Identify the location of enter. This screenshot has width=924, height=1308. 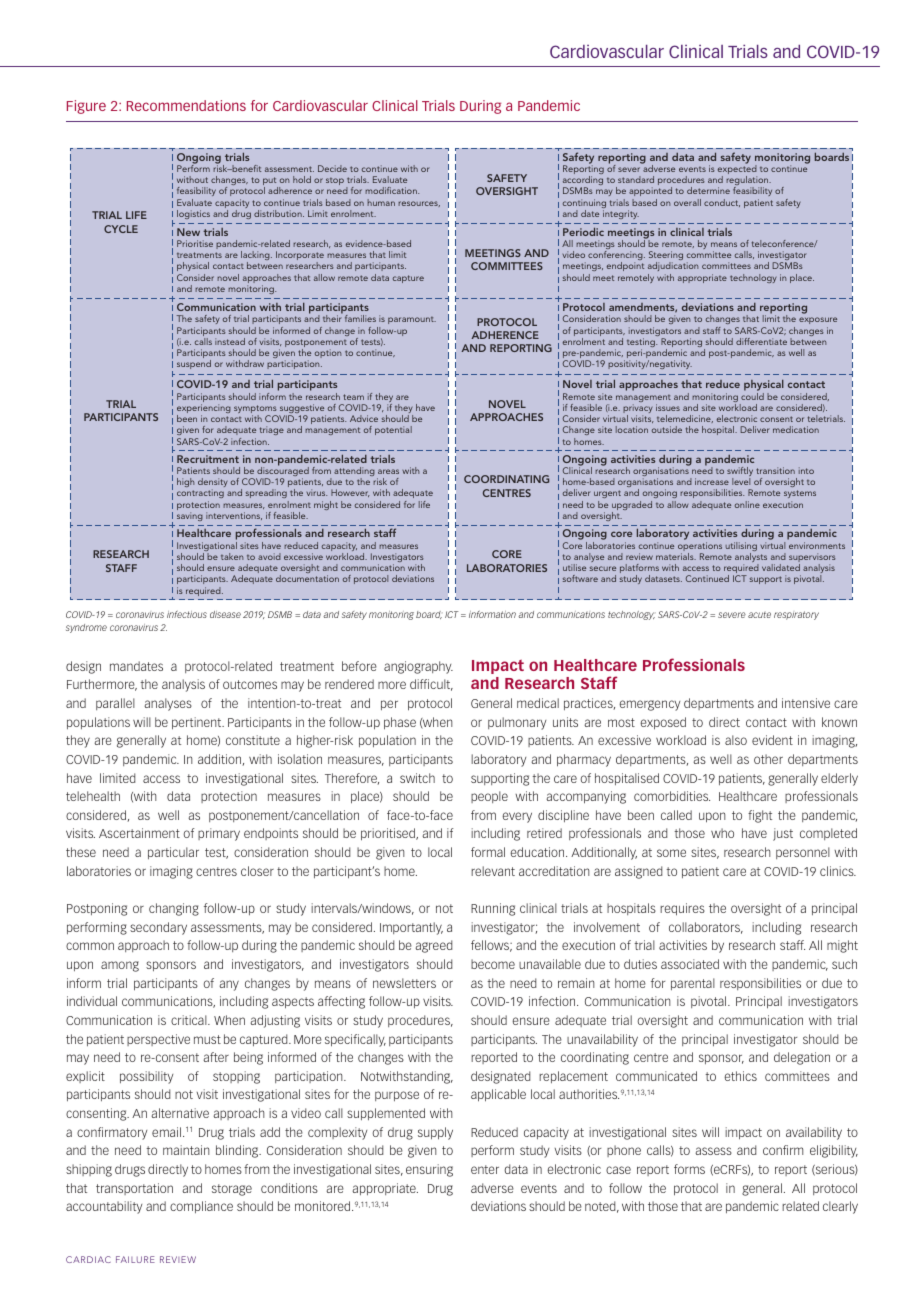
(485, 1169).
